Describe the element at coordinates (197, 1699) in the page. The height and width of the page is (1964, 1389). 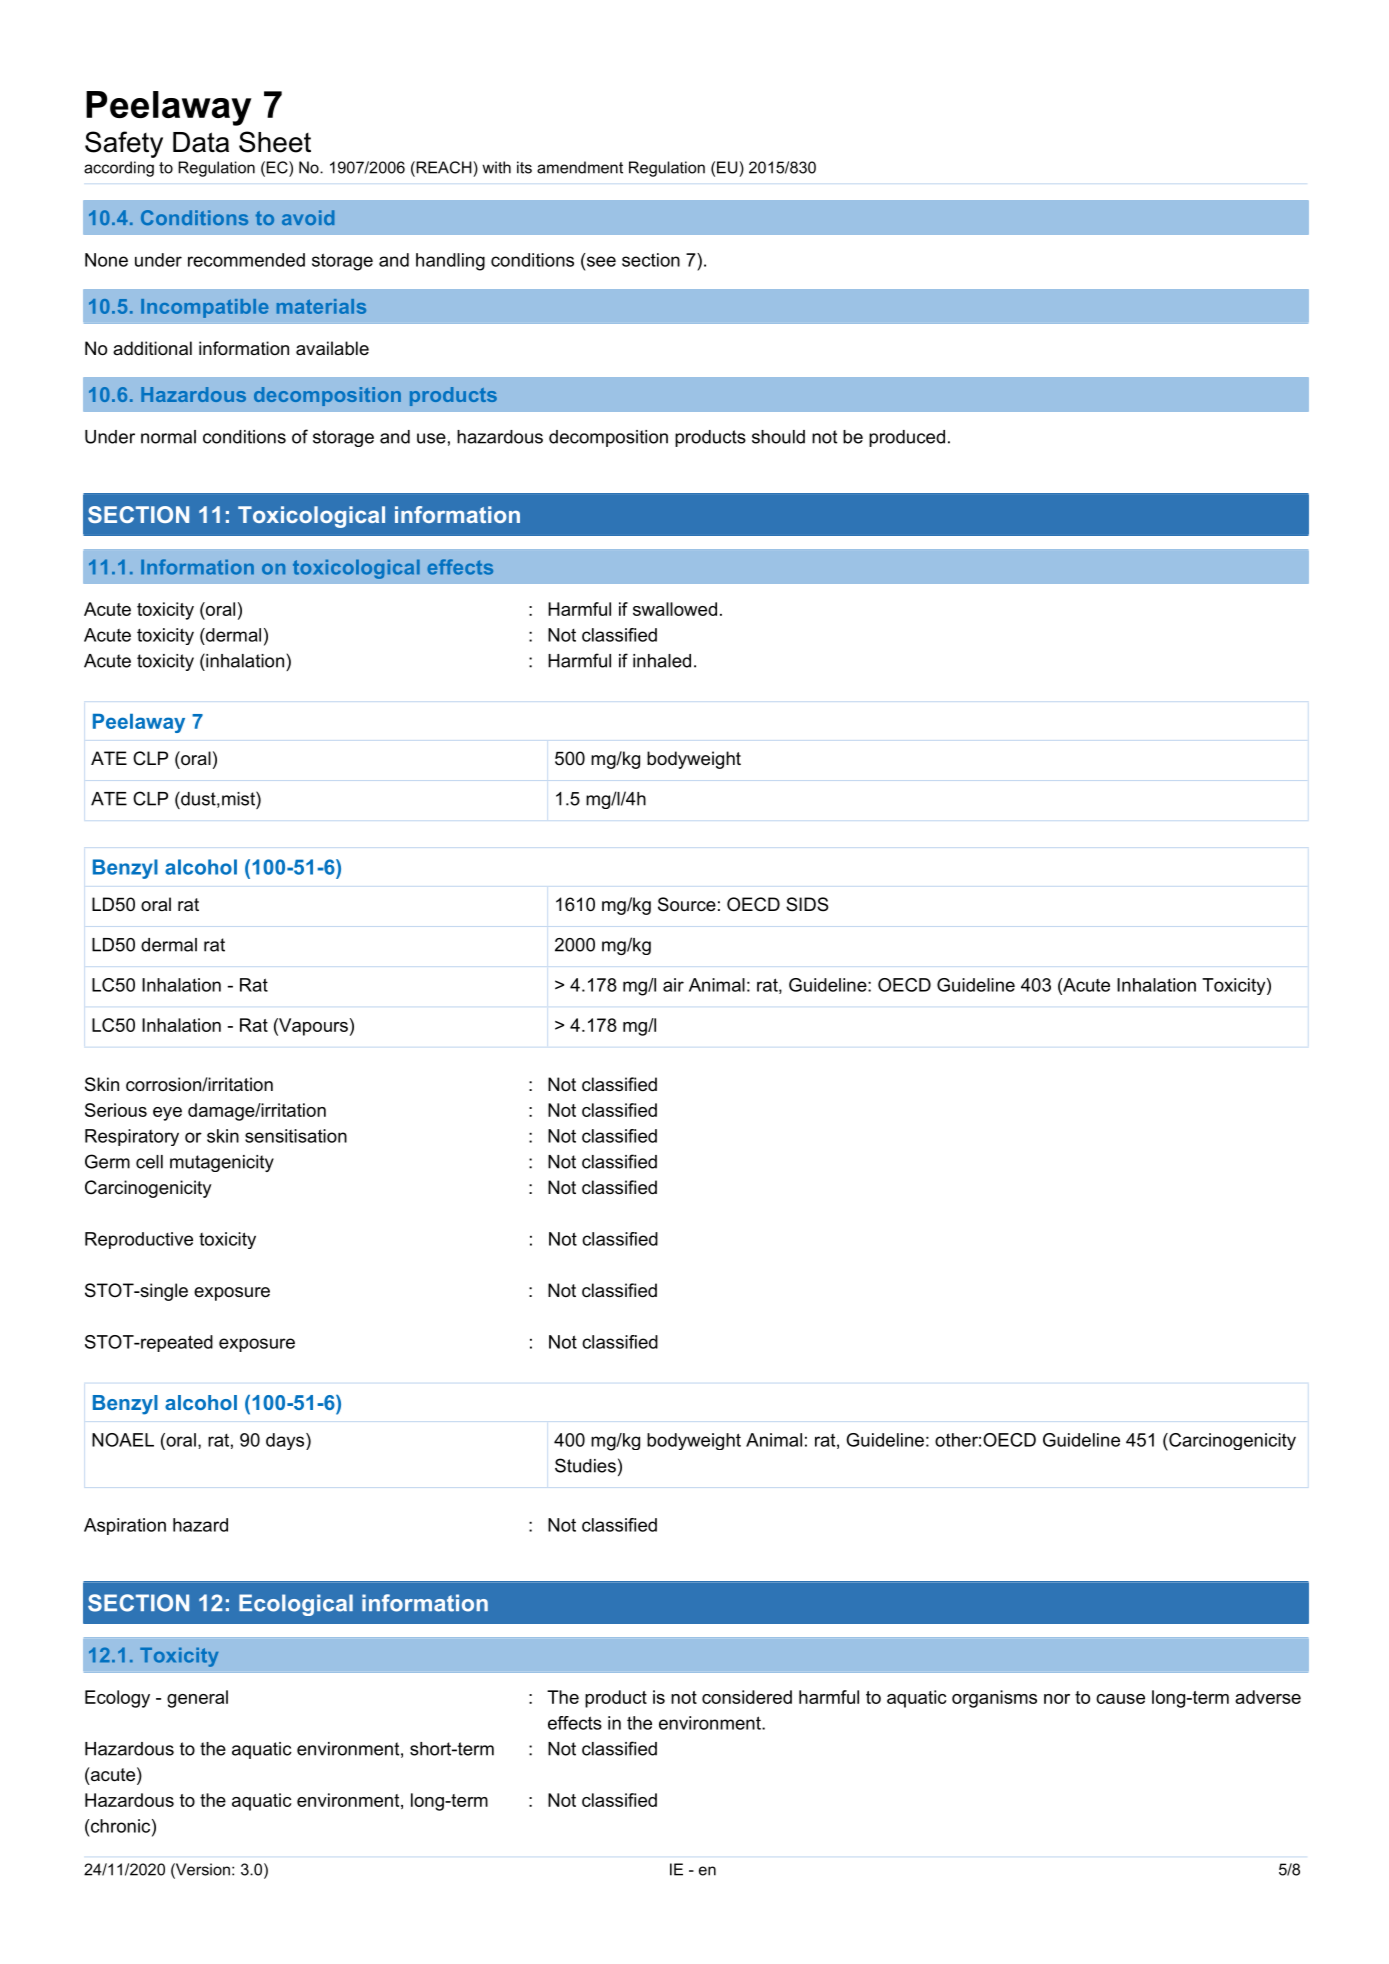
I see `general` at that location.
